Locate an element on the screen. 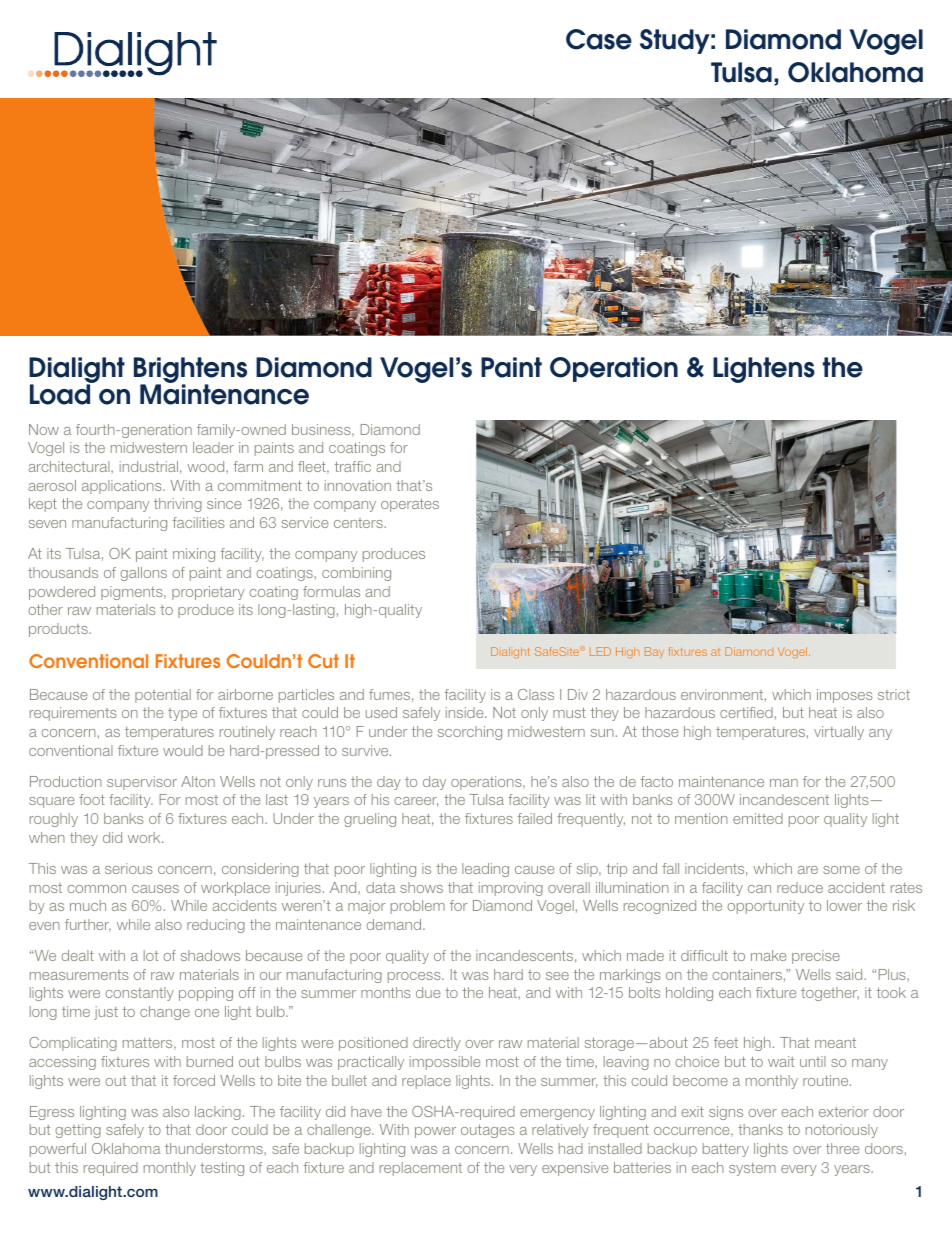 This screenshot has height=1233, width=952. industrial is located at coordinates (149, 466).
